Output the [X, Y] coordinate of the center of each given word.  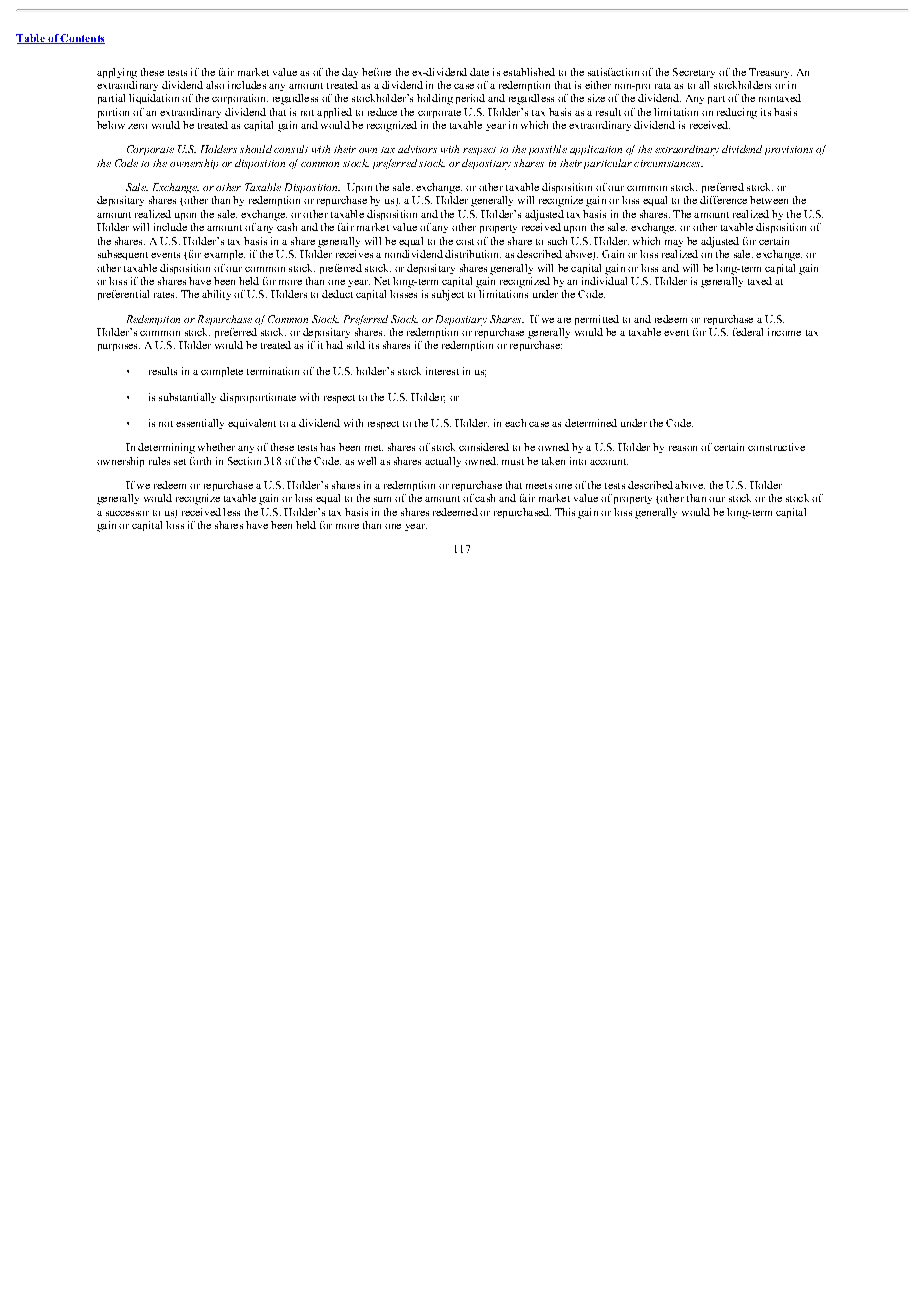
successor [127, 513]
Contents [82, 39]
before [376, 72]
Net [382, 281]
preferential [123, 295]
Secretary [694, 73]
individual [604, 279]
